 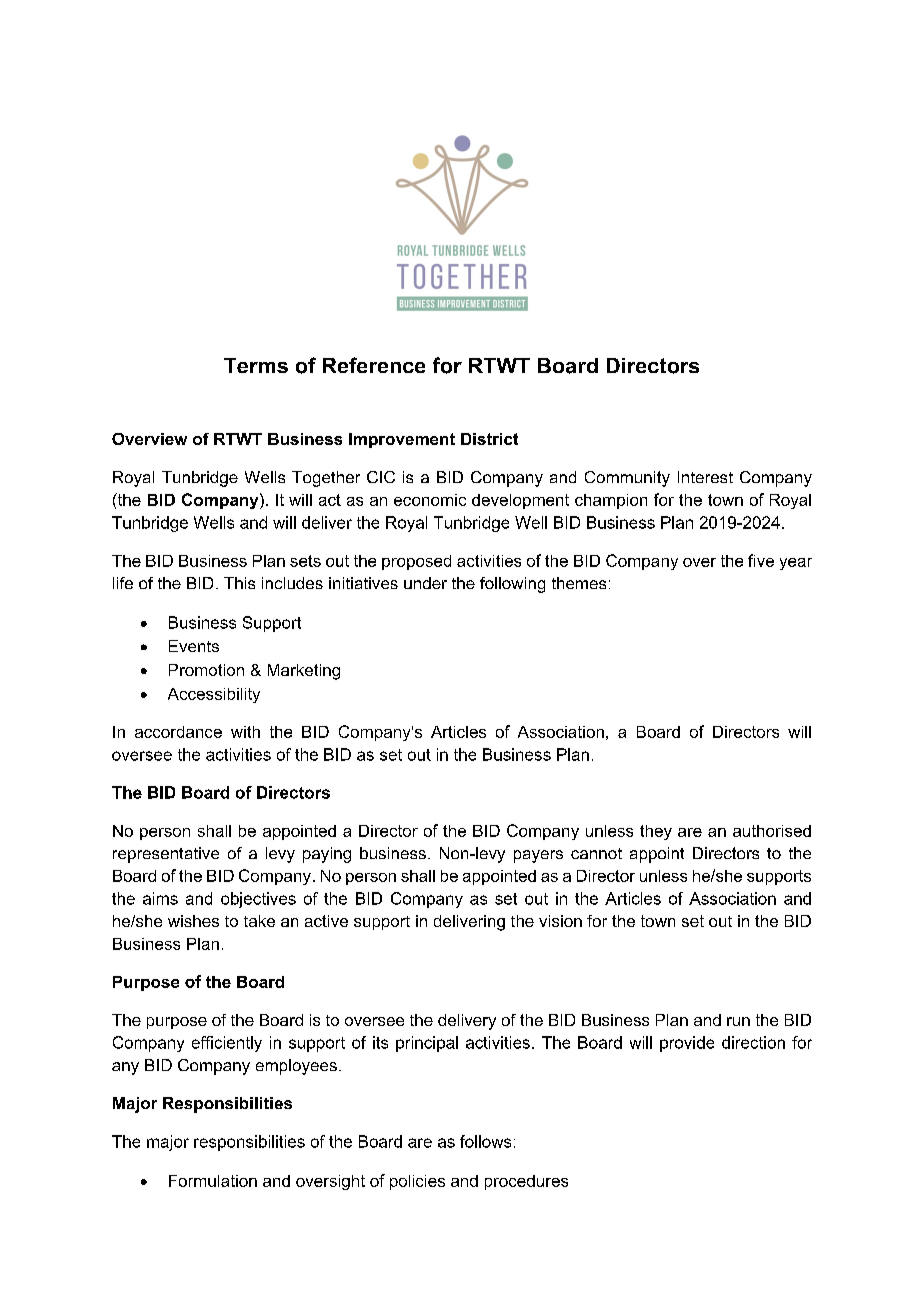 I want to click on Interest, so click(x=705, y=477).
